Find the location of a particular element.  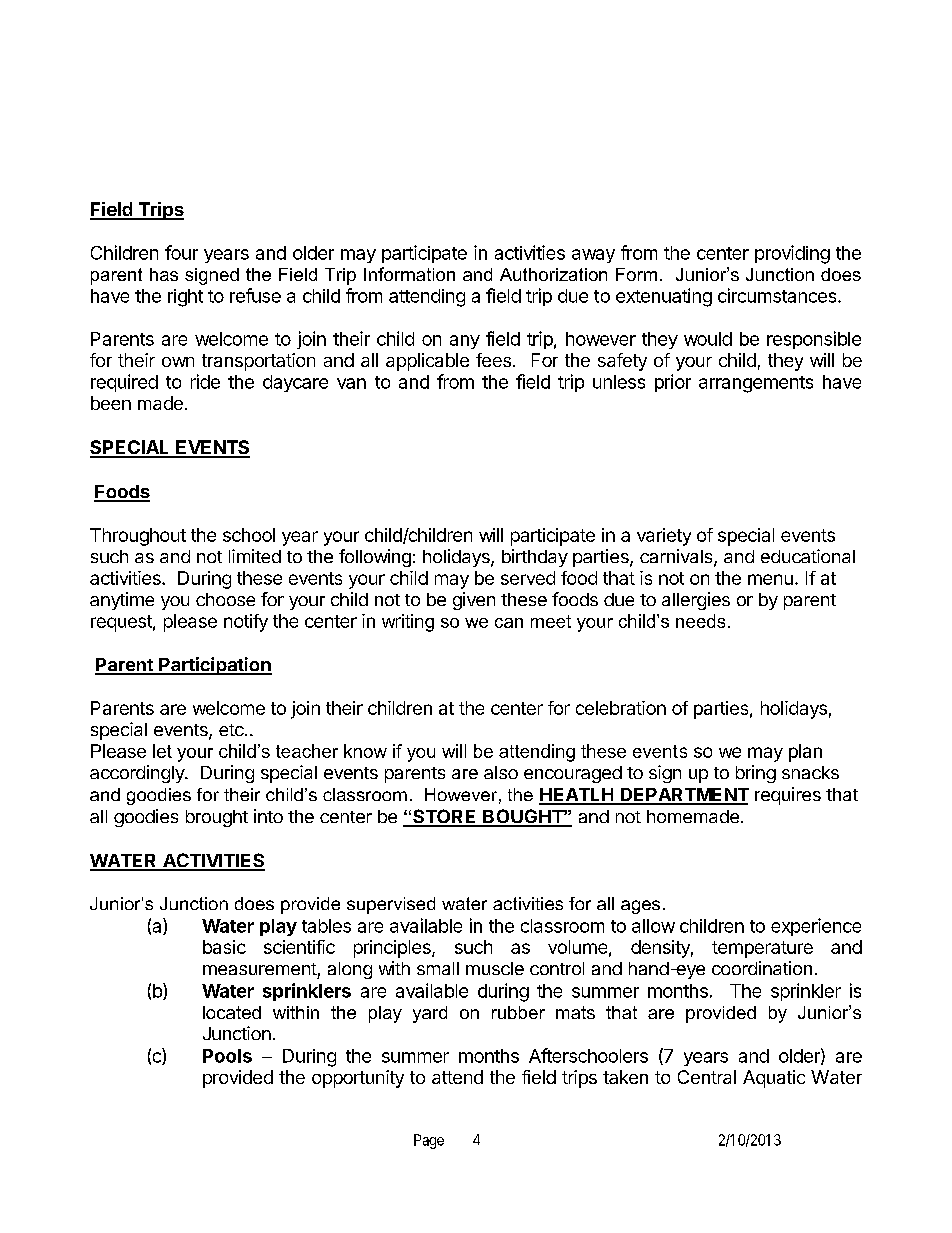

given is located at coordinates (474, 601).
